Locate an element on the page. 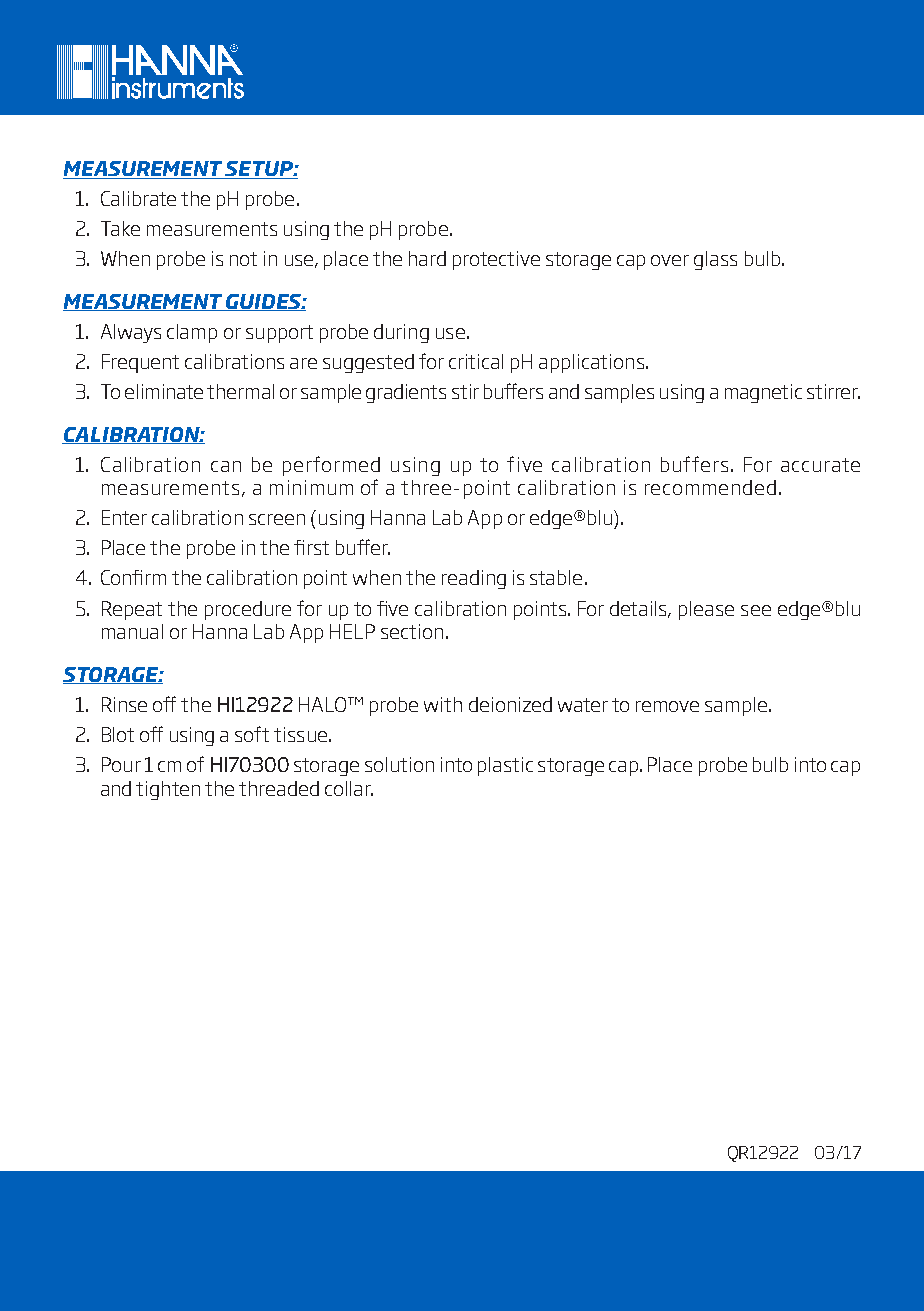 The height and width of the document is (1311, 924). Calibrate is located at coordinates (138, 198).
